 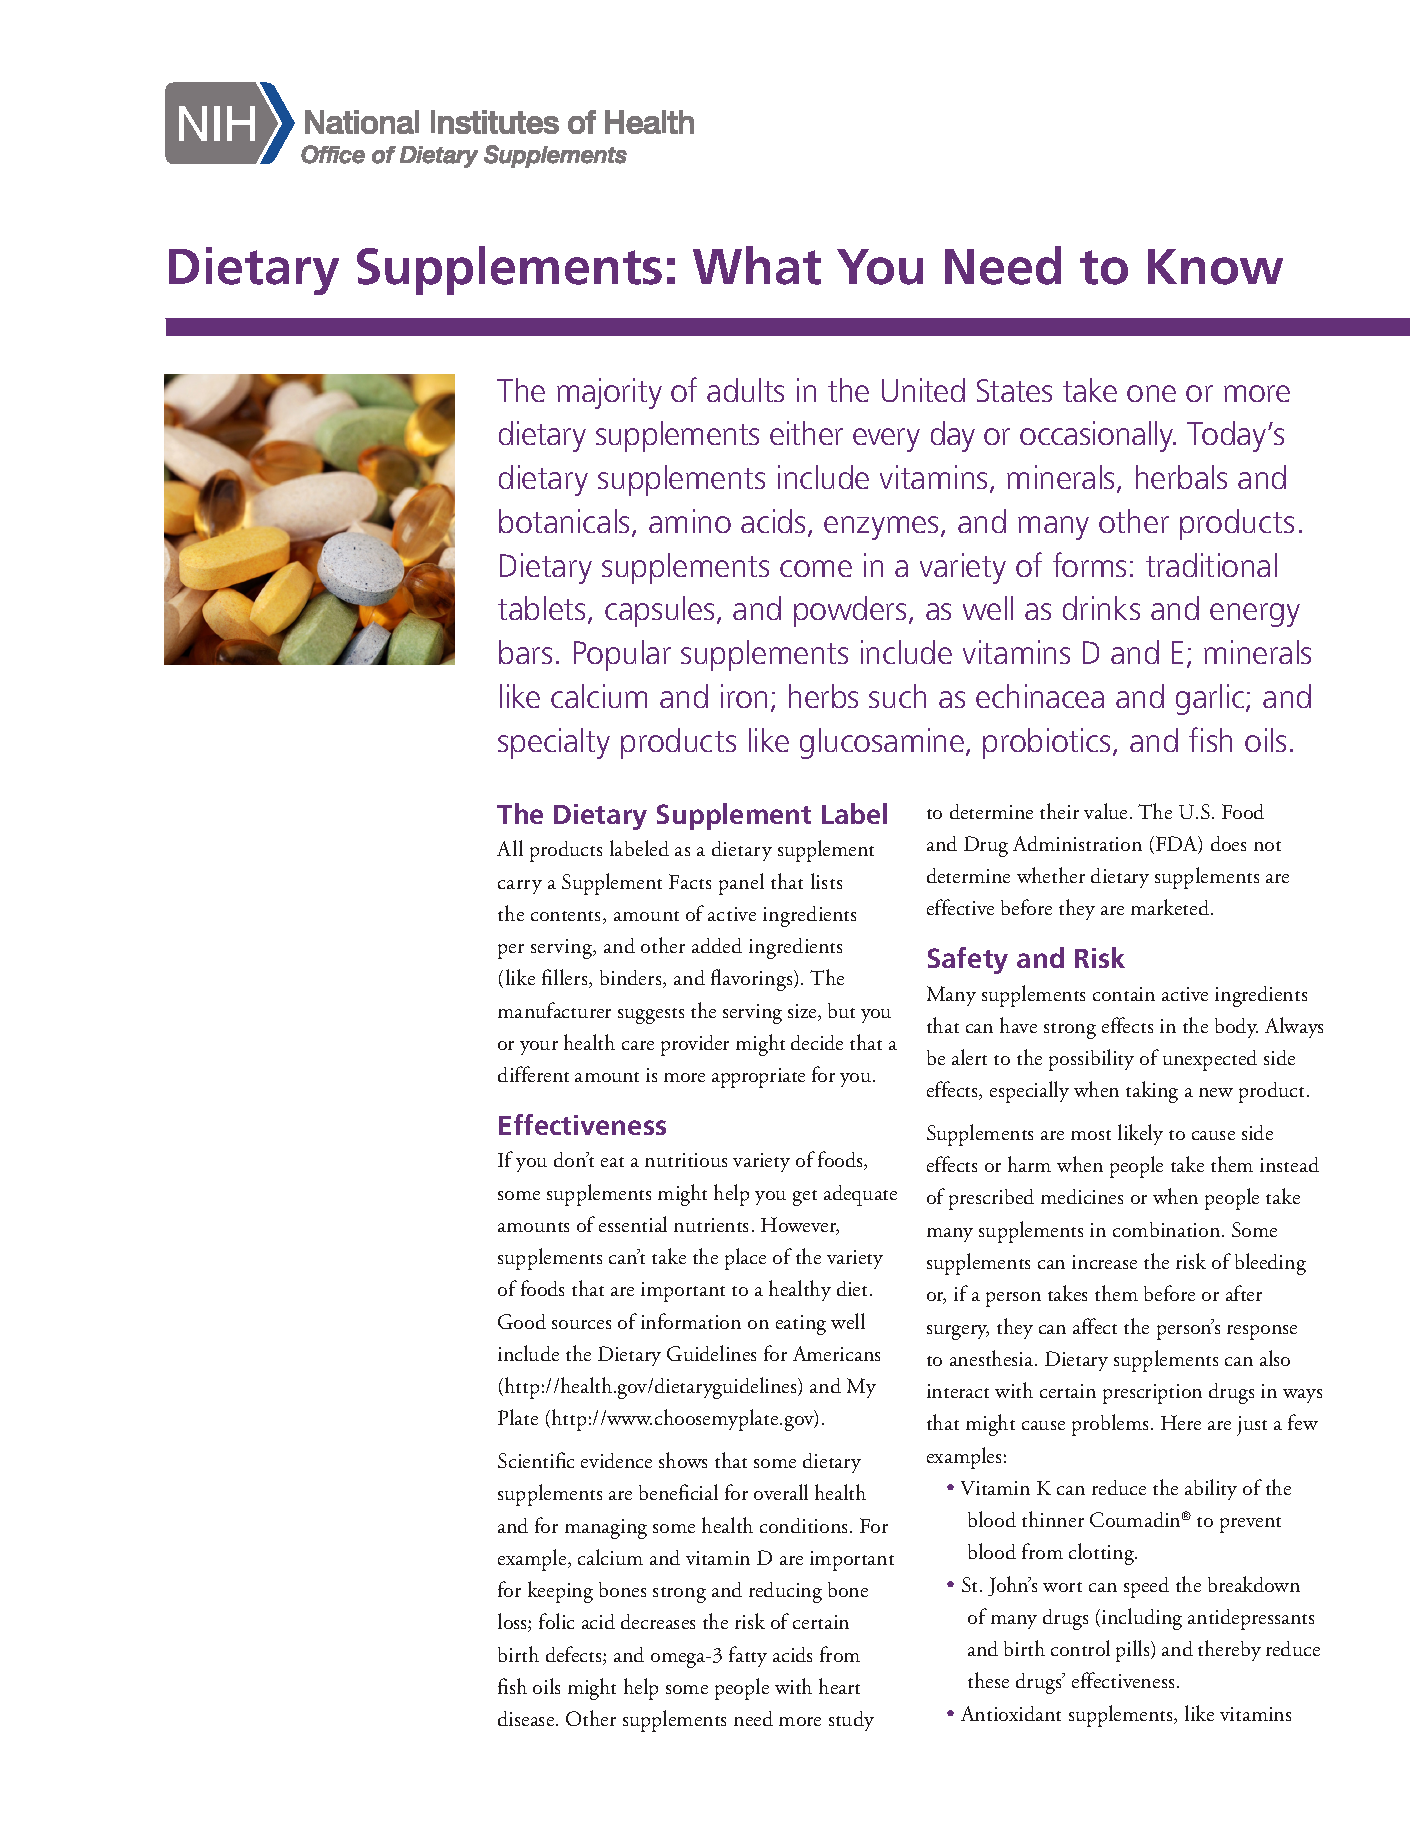 I want to click on majority, so click(x=609, y=393).
